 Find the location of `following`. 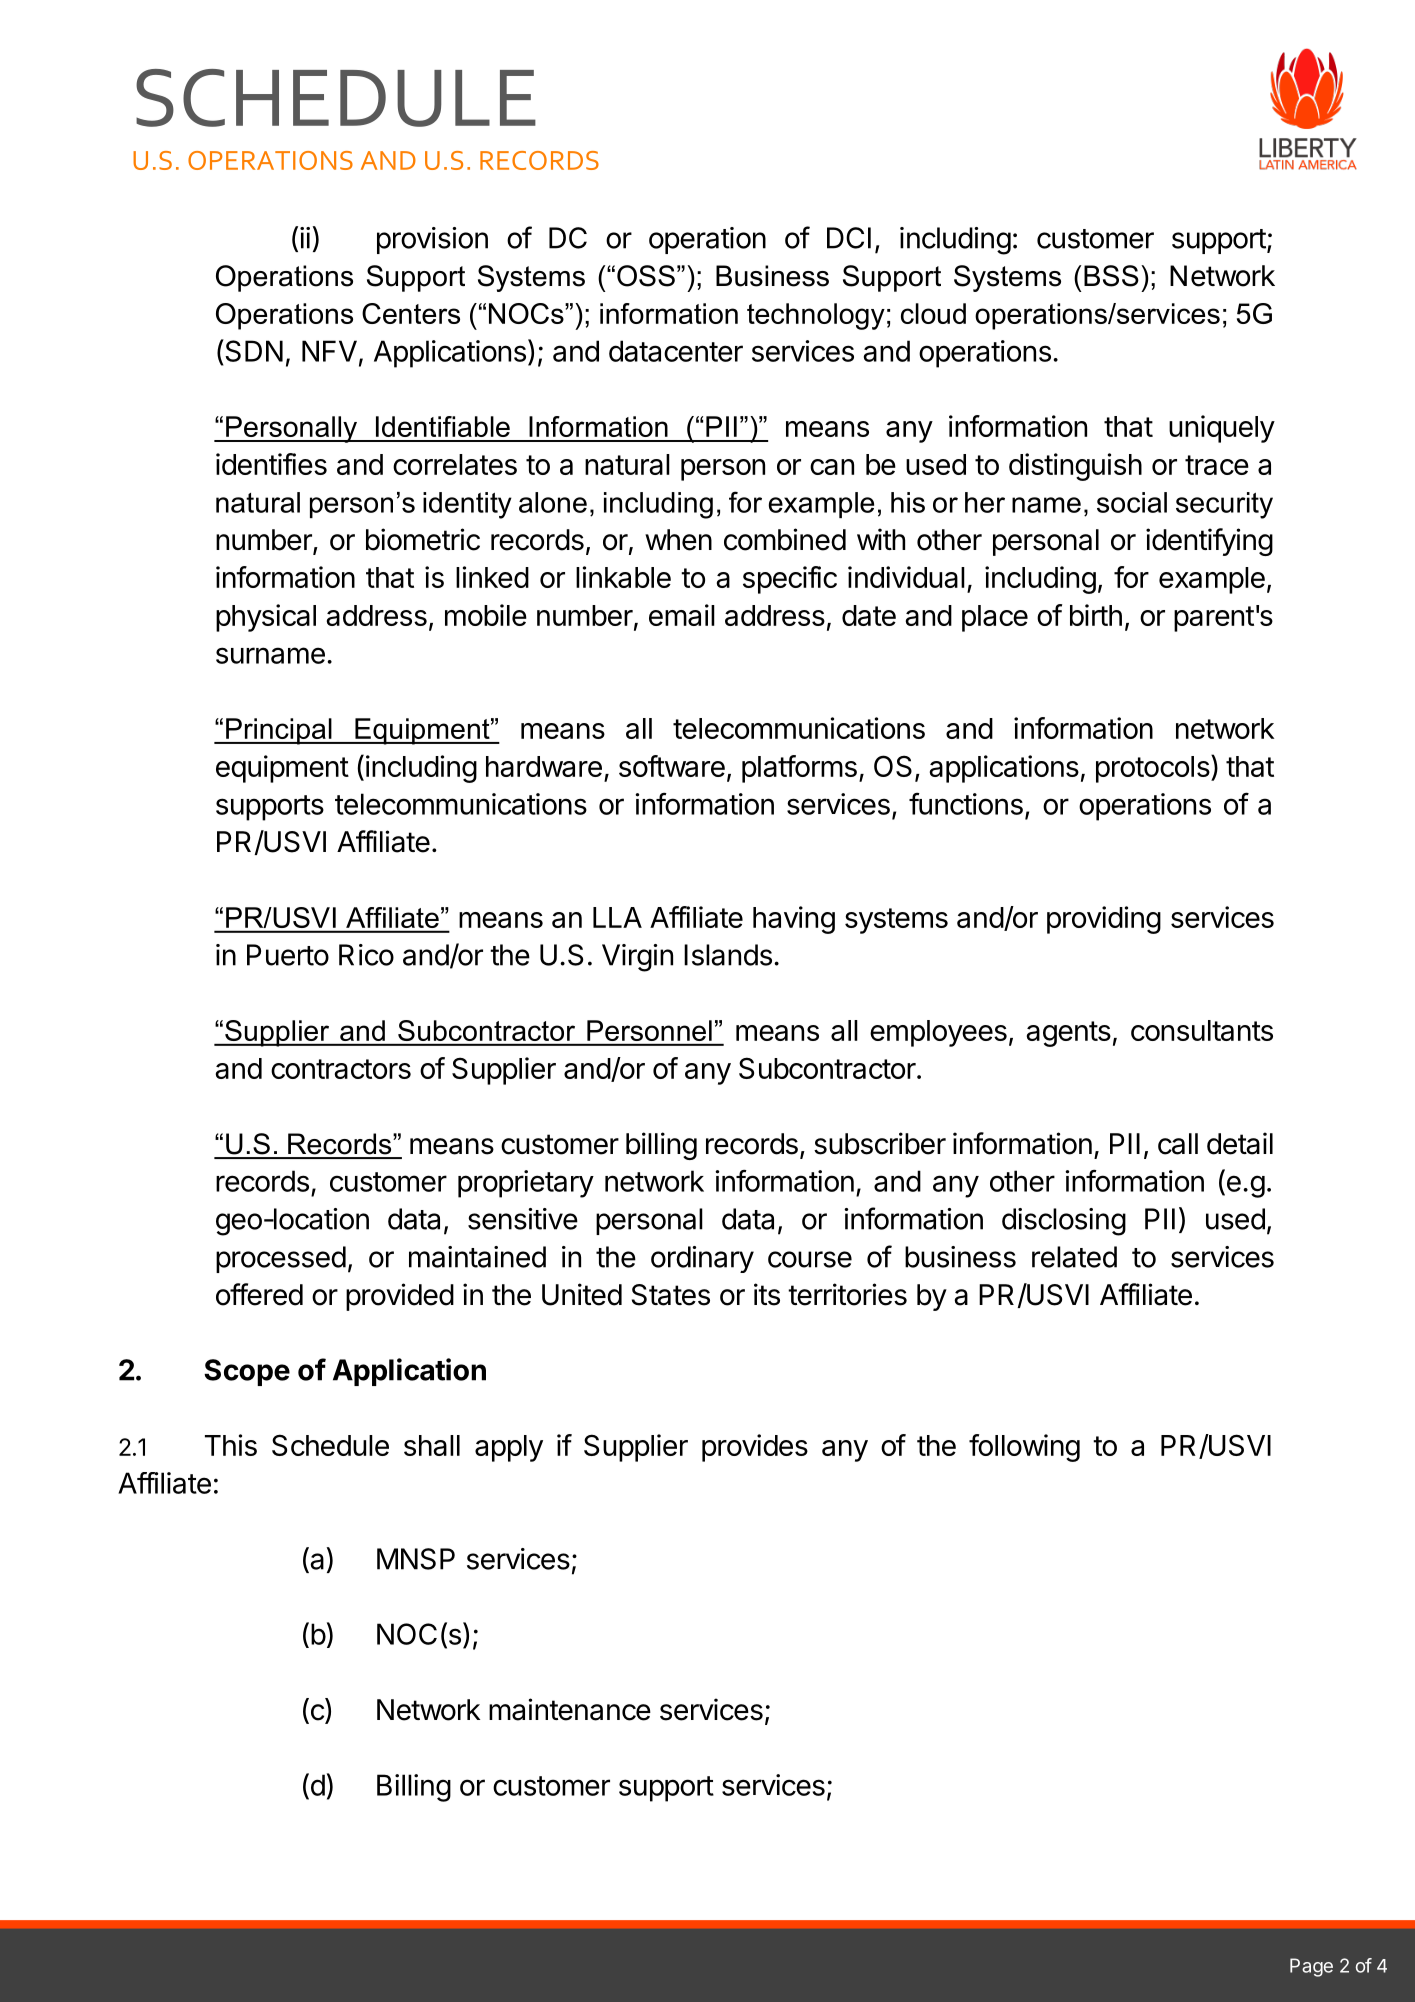

following is located at coordinates (1024, 1448).
